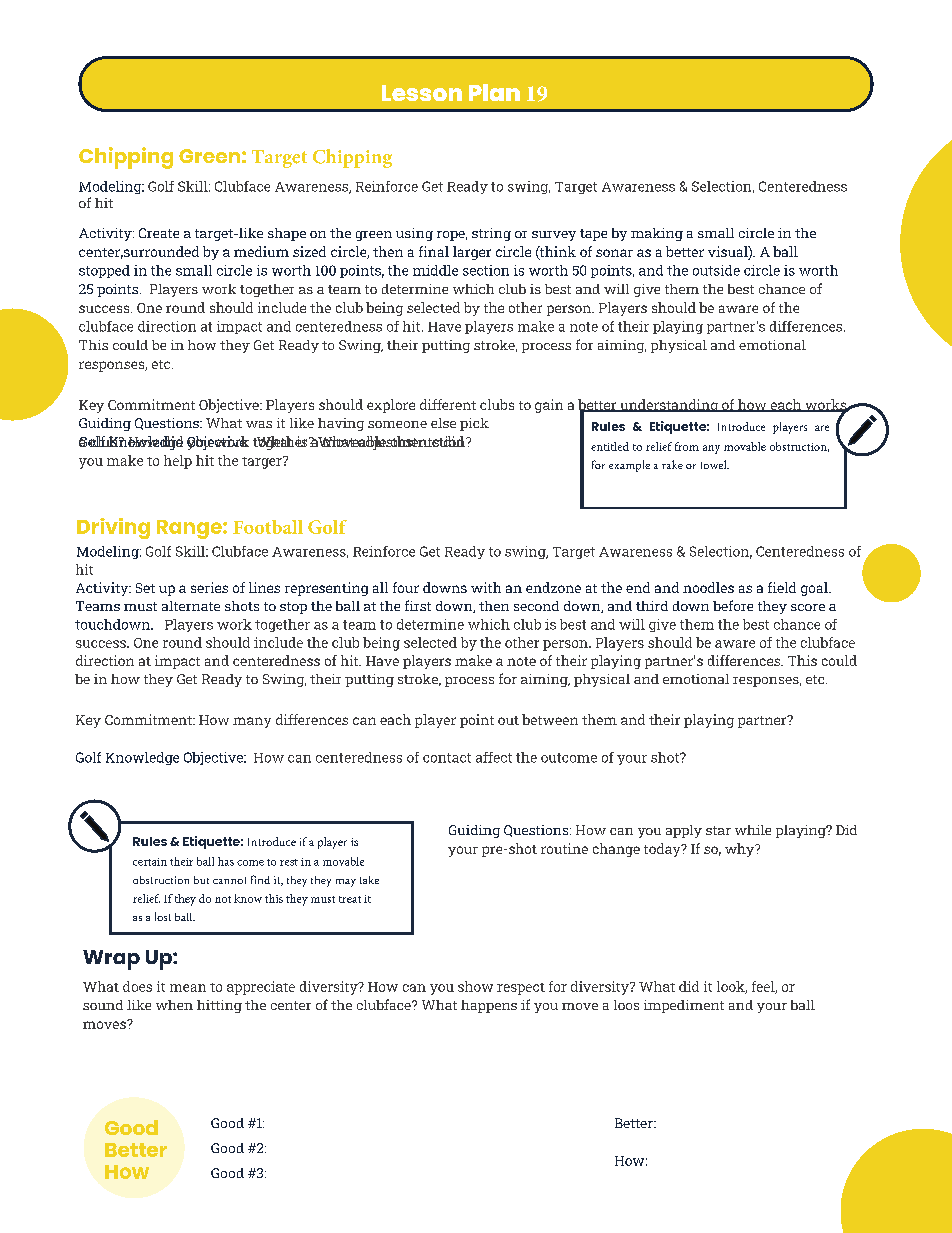 The width and height of the screenshot is (952, 1233). Describe the element at coordinates (782, 587) in the screenshot. I see `field` at that location.
